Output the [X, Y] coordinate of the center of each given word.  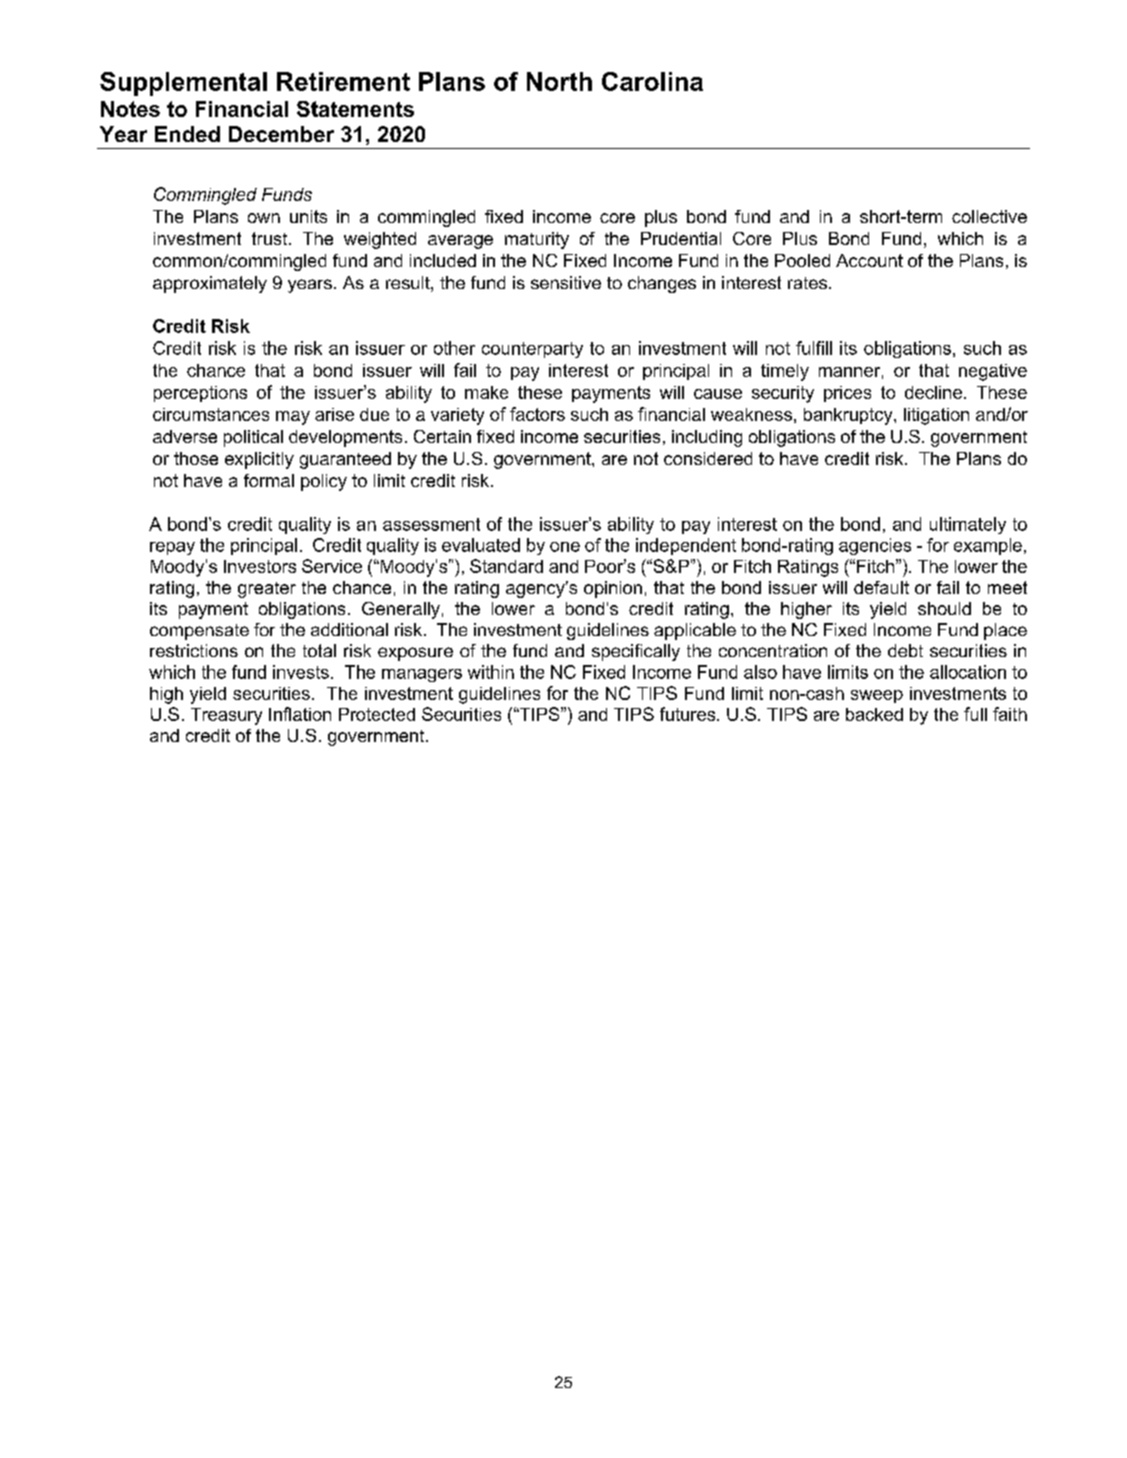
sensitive [566, 282]
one [565, 547]
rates [809, 283]
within [491, 672]
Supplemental [183, 84]
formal [269, 480]
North [559, 81]
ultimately [968, 525]
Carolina [652, 81]
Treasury [226, 716]
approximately [210, 284]
